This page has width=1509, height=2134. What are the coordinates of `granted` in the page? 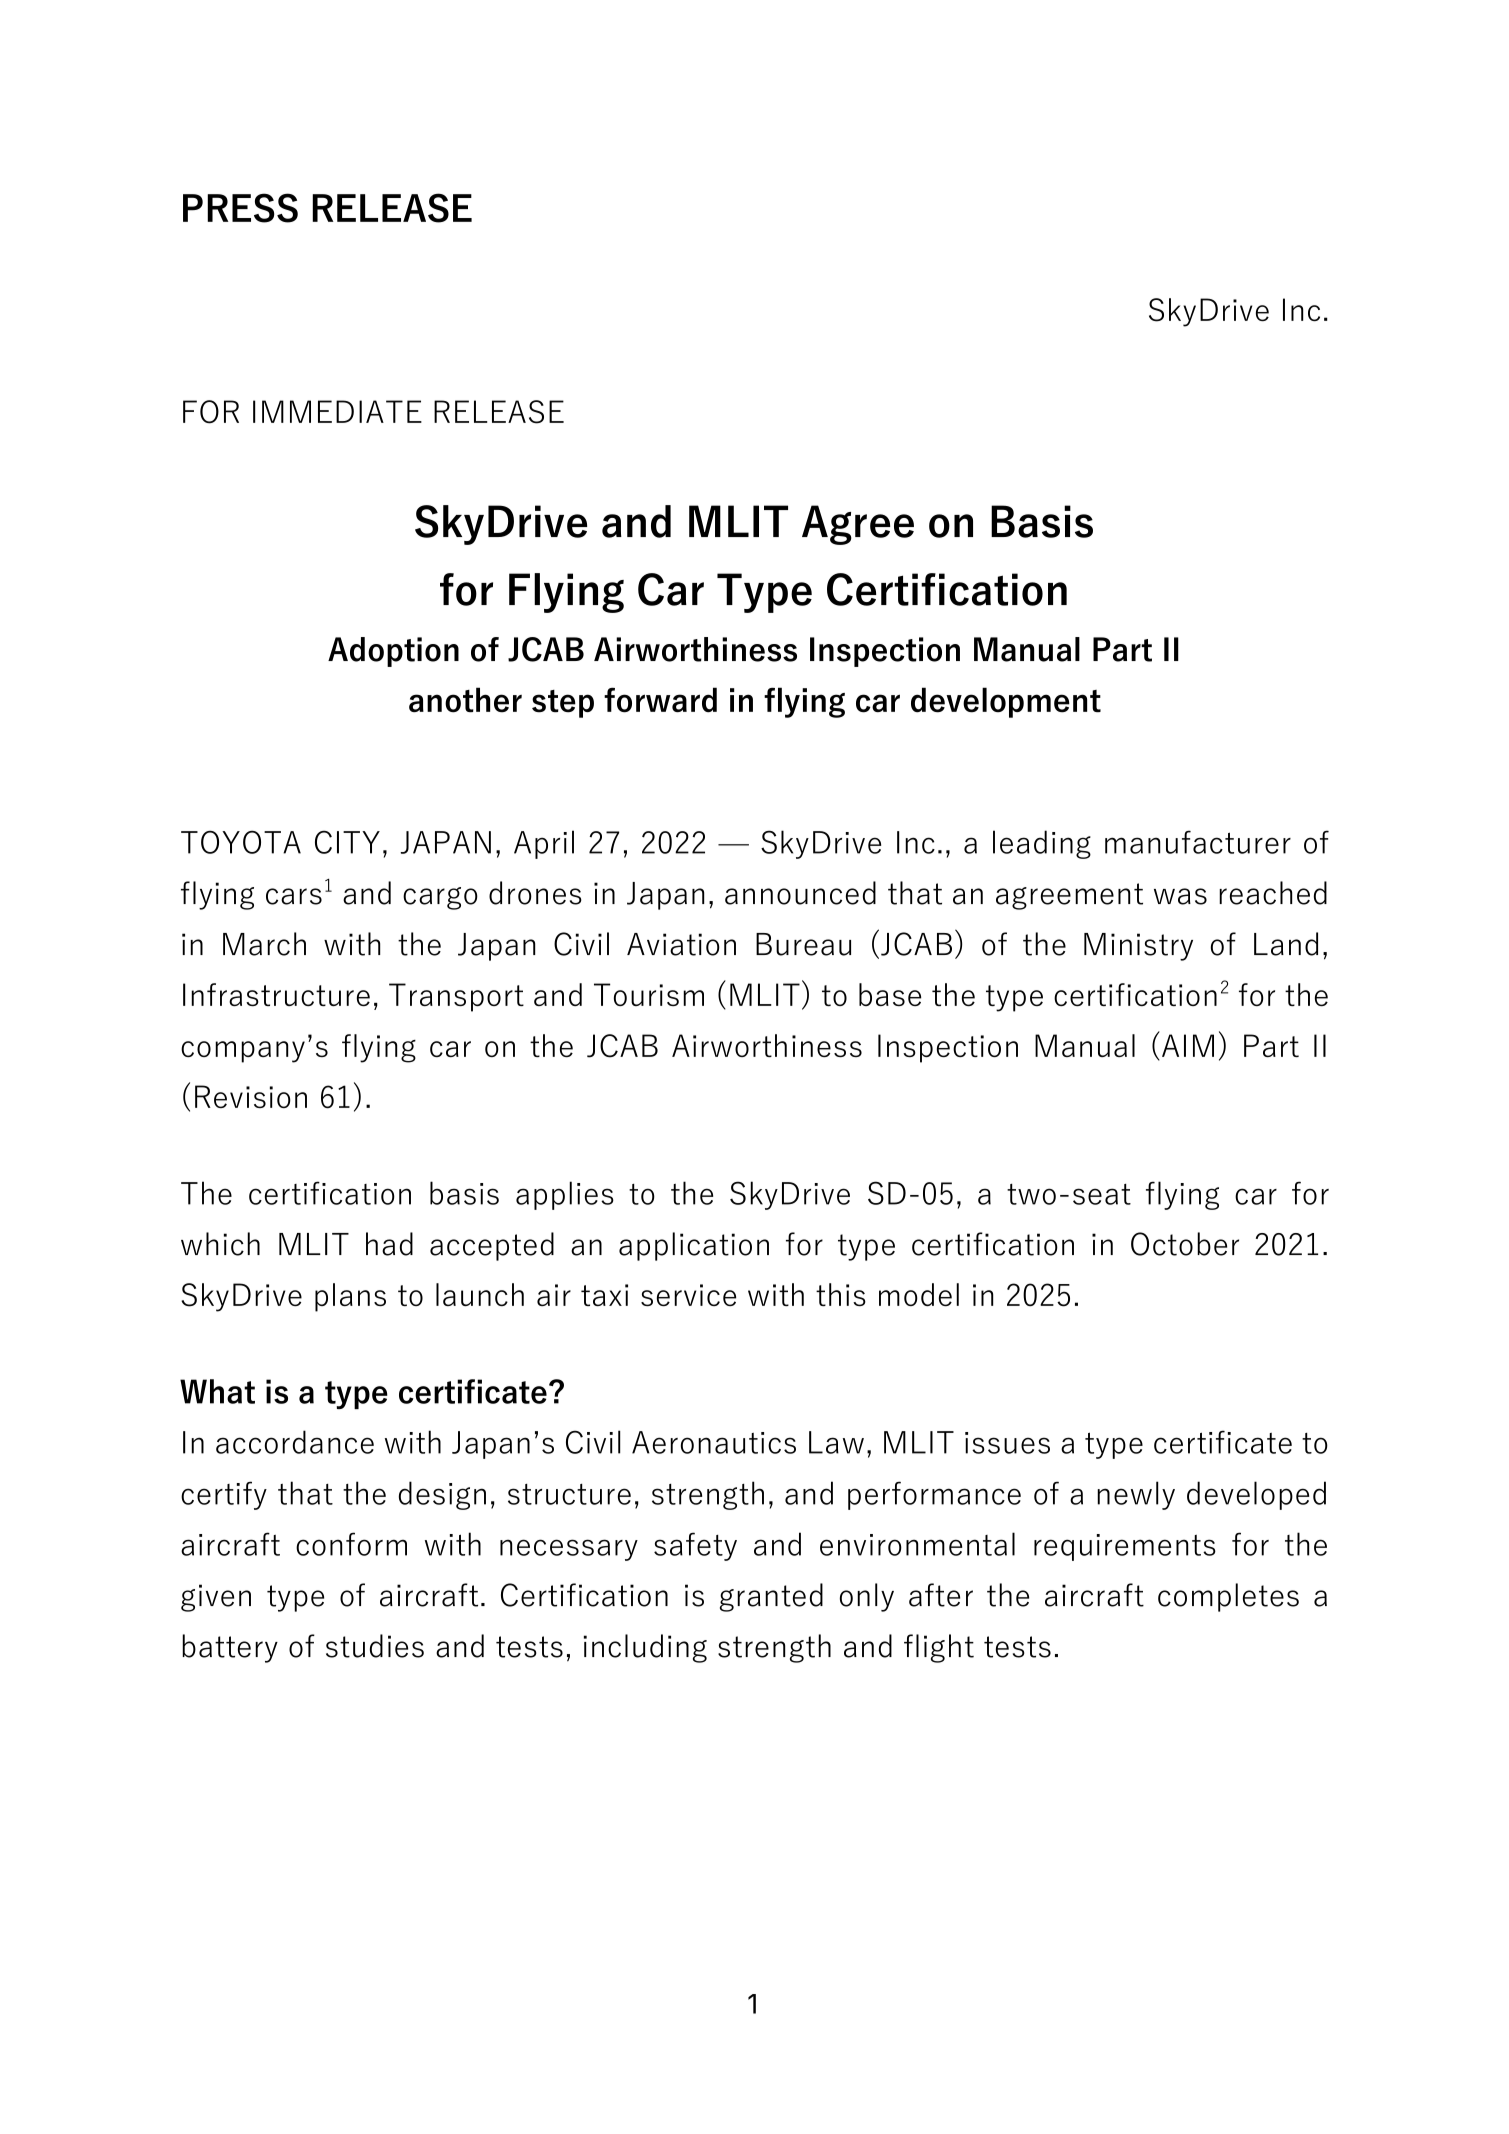 It's located at (771, 1597).
